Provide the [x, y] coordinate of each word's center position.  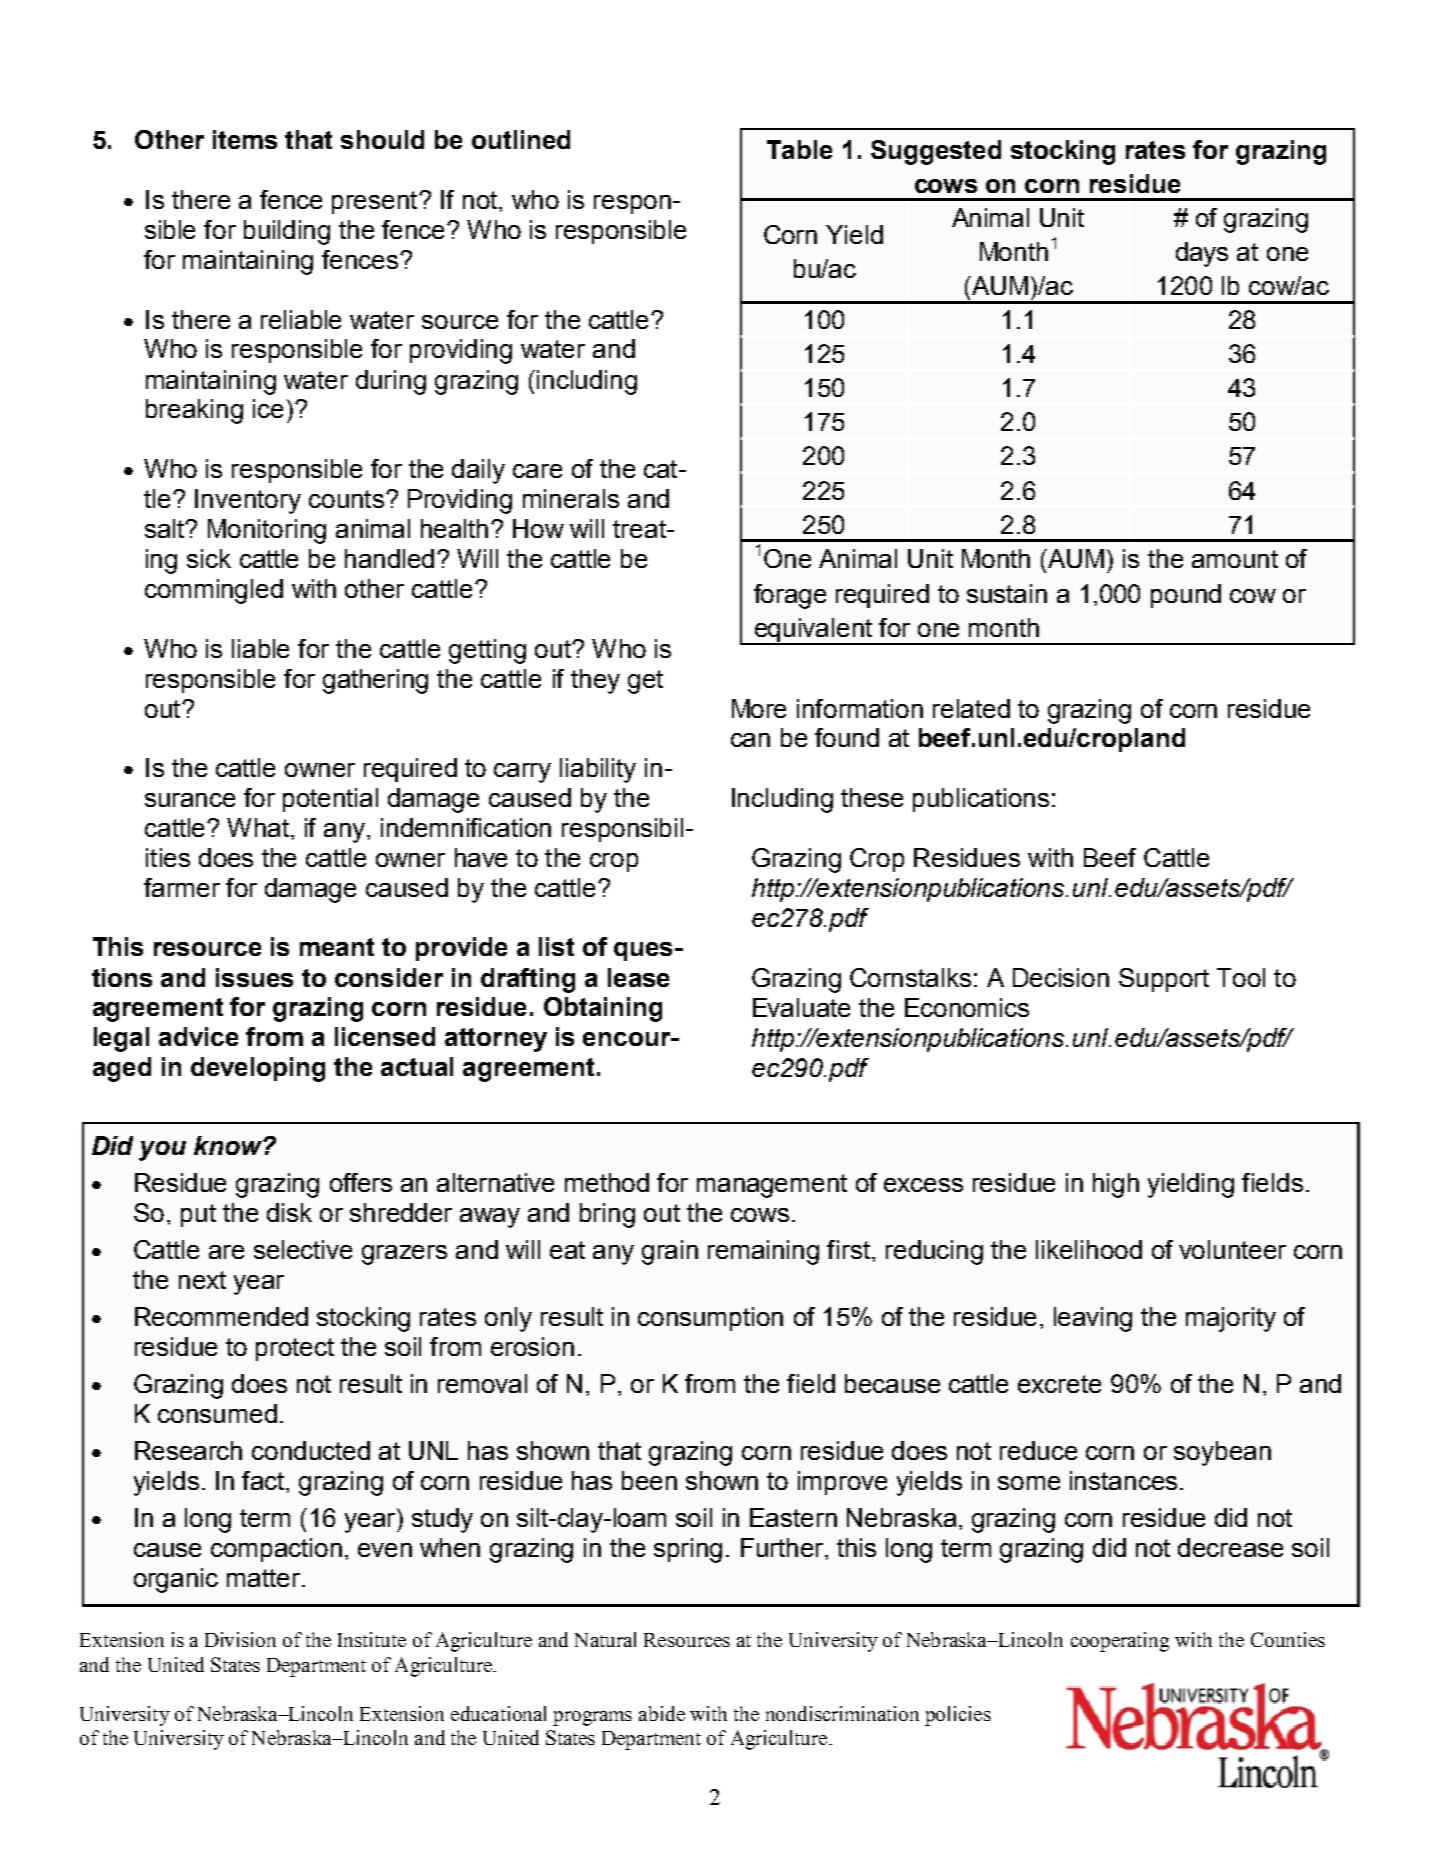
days [1202, 254]
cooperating [1120, 1642]
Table [799, 149]
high [1116, 1185]
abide [662, 1713]
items [245, 139]
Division [240, 1639]
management [772, 1186]
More [759, 708]
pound [1186, 596]
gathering [375, 681]
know [229, 1145]
